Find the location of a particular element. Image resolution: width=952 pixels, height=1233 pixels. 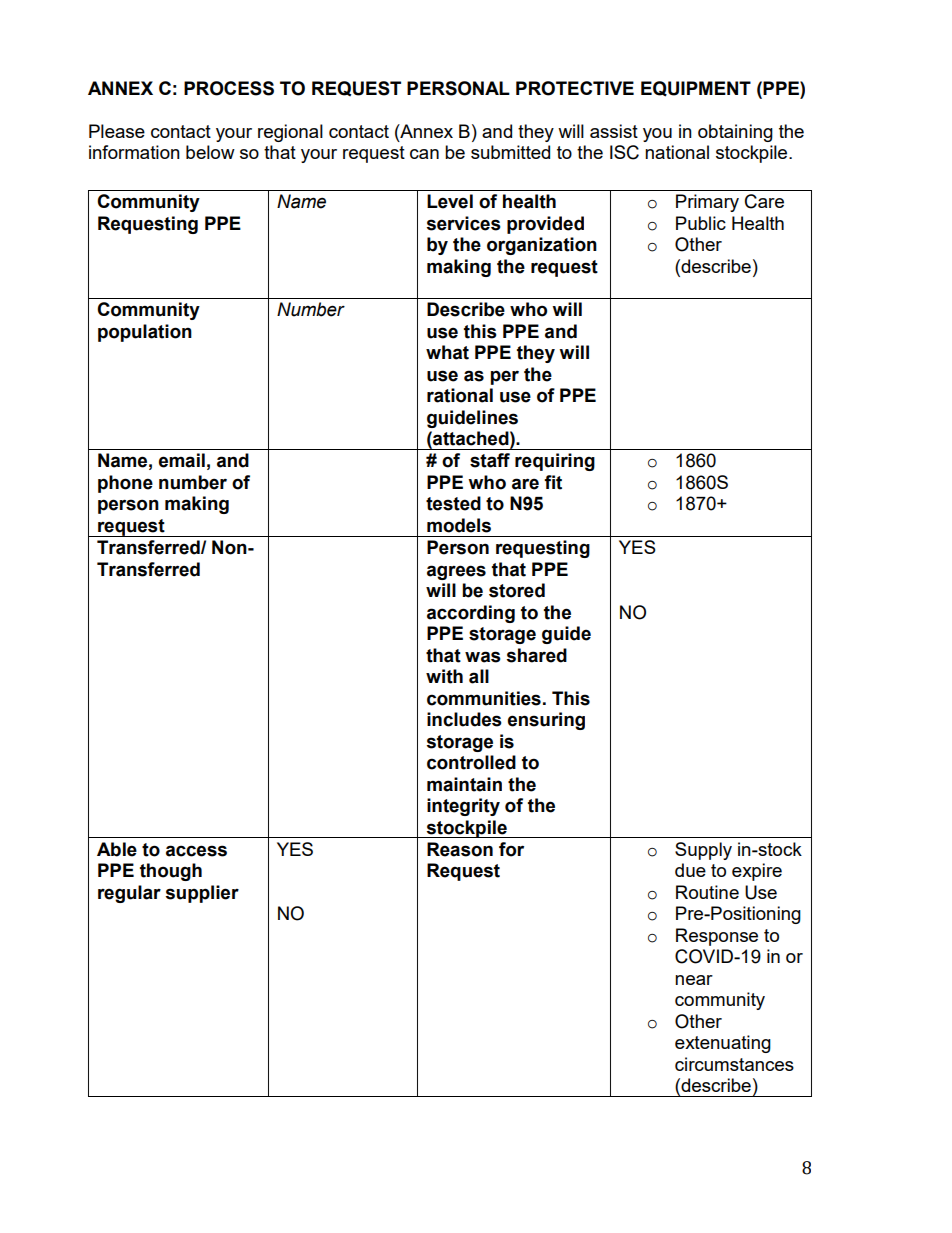

can is located at coordinates (424, 154).
